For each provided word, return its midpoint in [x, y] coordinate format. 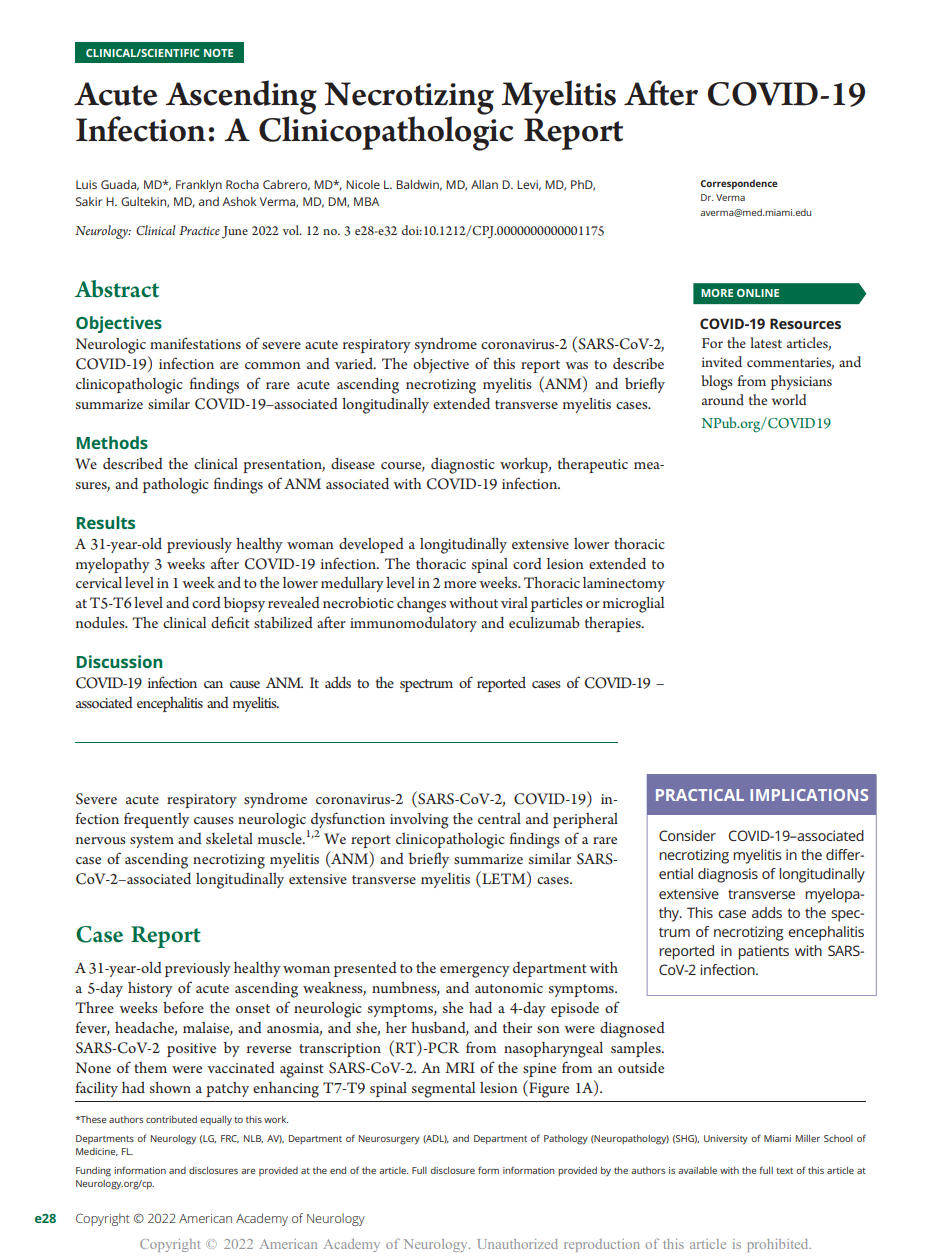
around [723, 399]
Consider [687, 835]
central [499, 818]
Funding [93, 1172]
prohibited [779, 1245]
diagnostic [463, 465]
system [152, 841]
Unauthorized [518, 1244]
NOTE [218, 53]
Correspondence [739, 184]
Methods [112, 442]
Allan [484, 184]
